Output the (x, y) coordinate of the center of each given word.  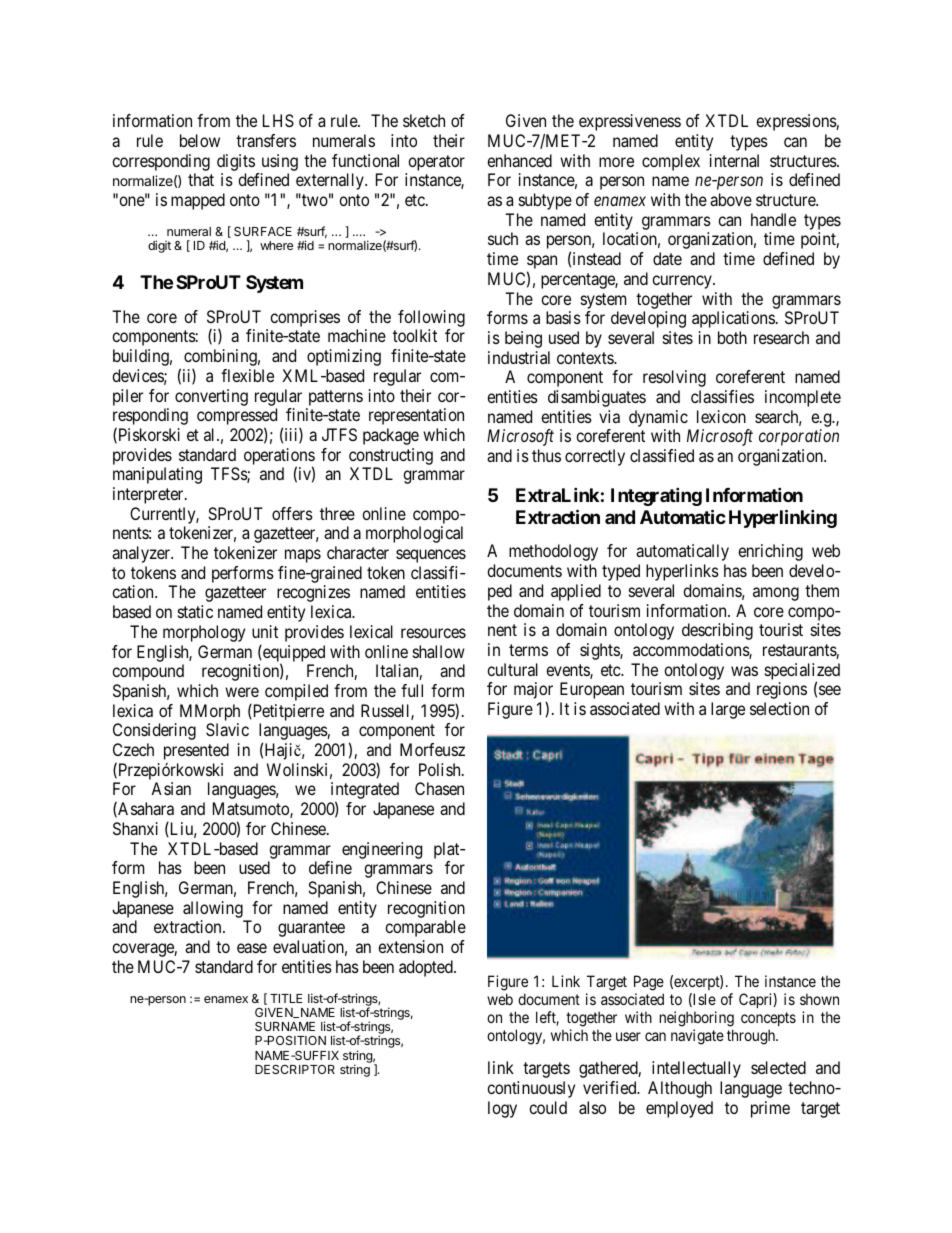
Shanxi (135, 828)
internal (734, 160)
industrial (519, 357)
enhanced (519, 160)
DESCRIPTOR (295, 1069)
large (728, 710)
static (195, 611)
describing (717, 631)
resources (433, 633)
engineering (382, 850)
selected (778, 1067)
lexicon (721, 416)
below (200, 140)
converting (211, 397)
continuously (531, 1089)
